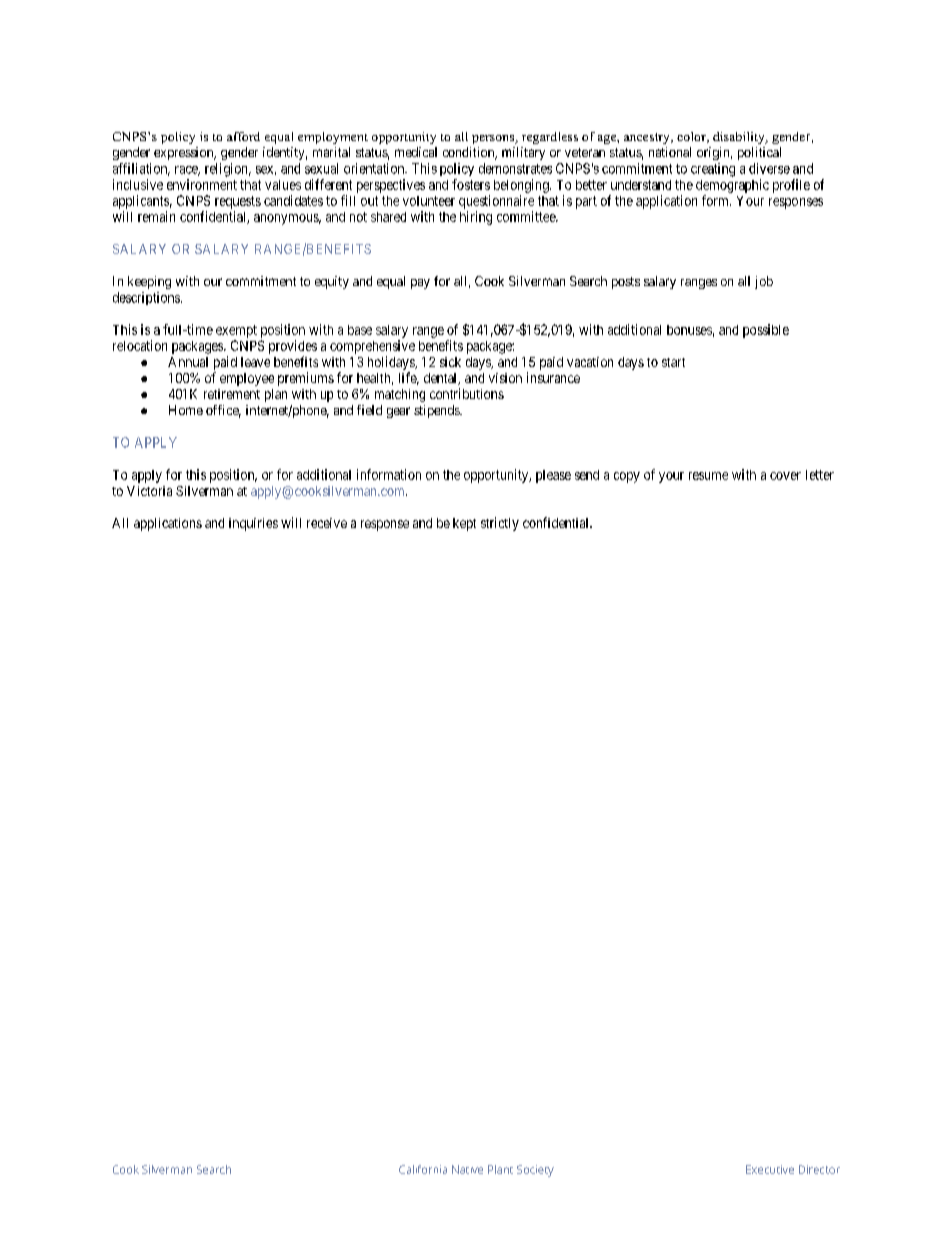  I want to click on Executive, so click(770, 1169).
